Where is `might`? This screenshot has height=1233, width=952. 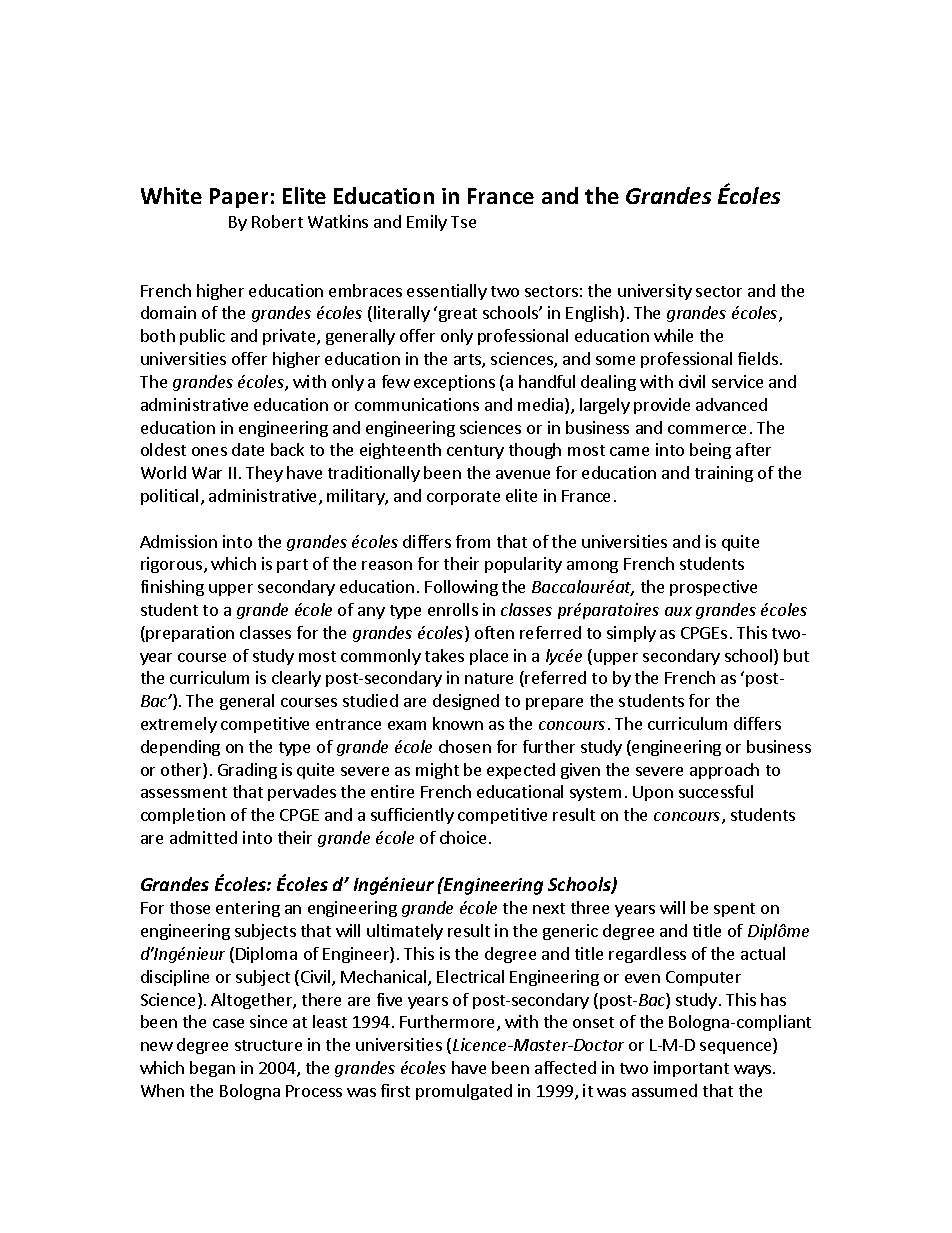 might is located at coordinates (437, 771).
